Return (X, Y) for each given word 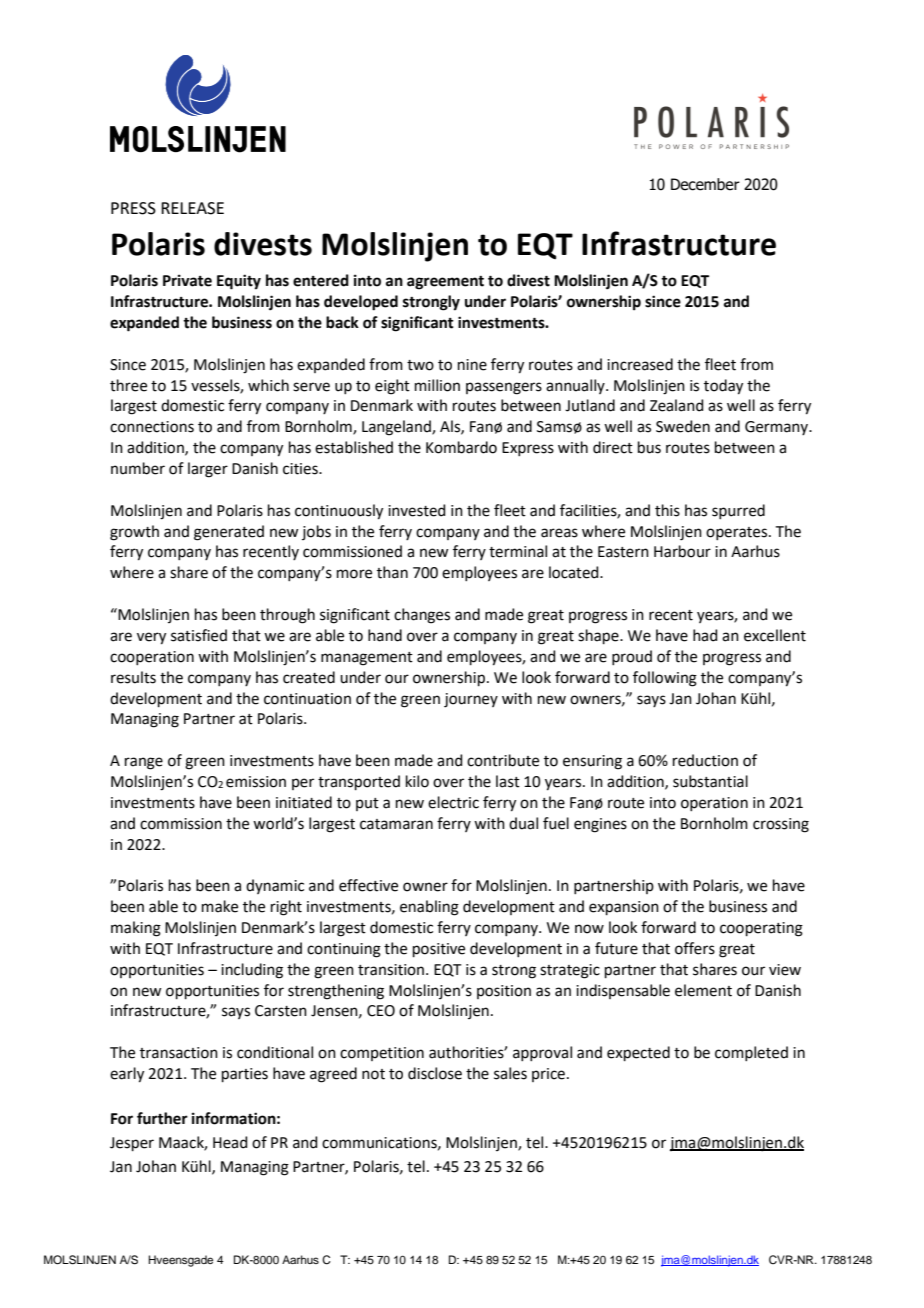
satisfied (199, 635)
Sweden (683, 426)
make (220, 906)
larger (208, 470)
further (162, 1118)
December (705, 184)
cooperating (761, 929)
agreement (445, 283)
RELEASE (192, 208)
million (437, 385)
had (705, 635)
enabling (429, 908)
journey (471, 700)
